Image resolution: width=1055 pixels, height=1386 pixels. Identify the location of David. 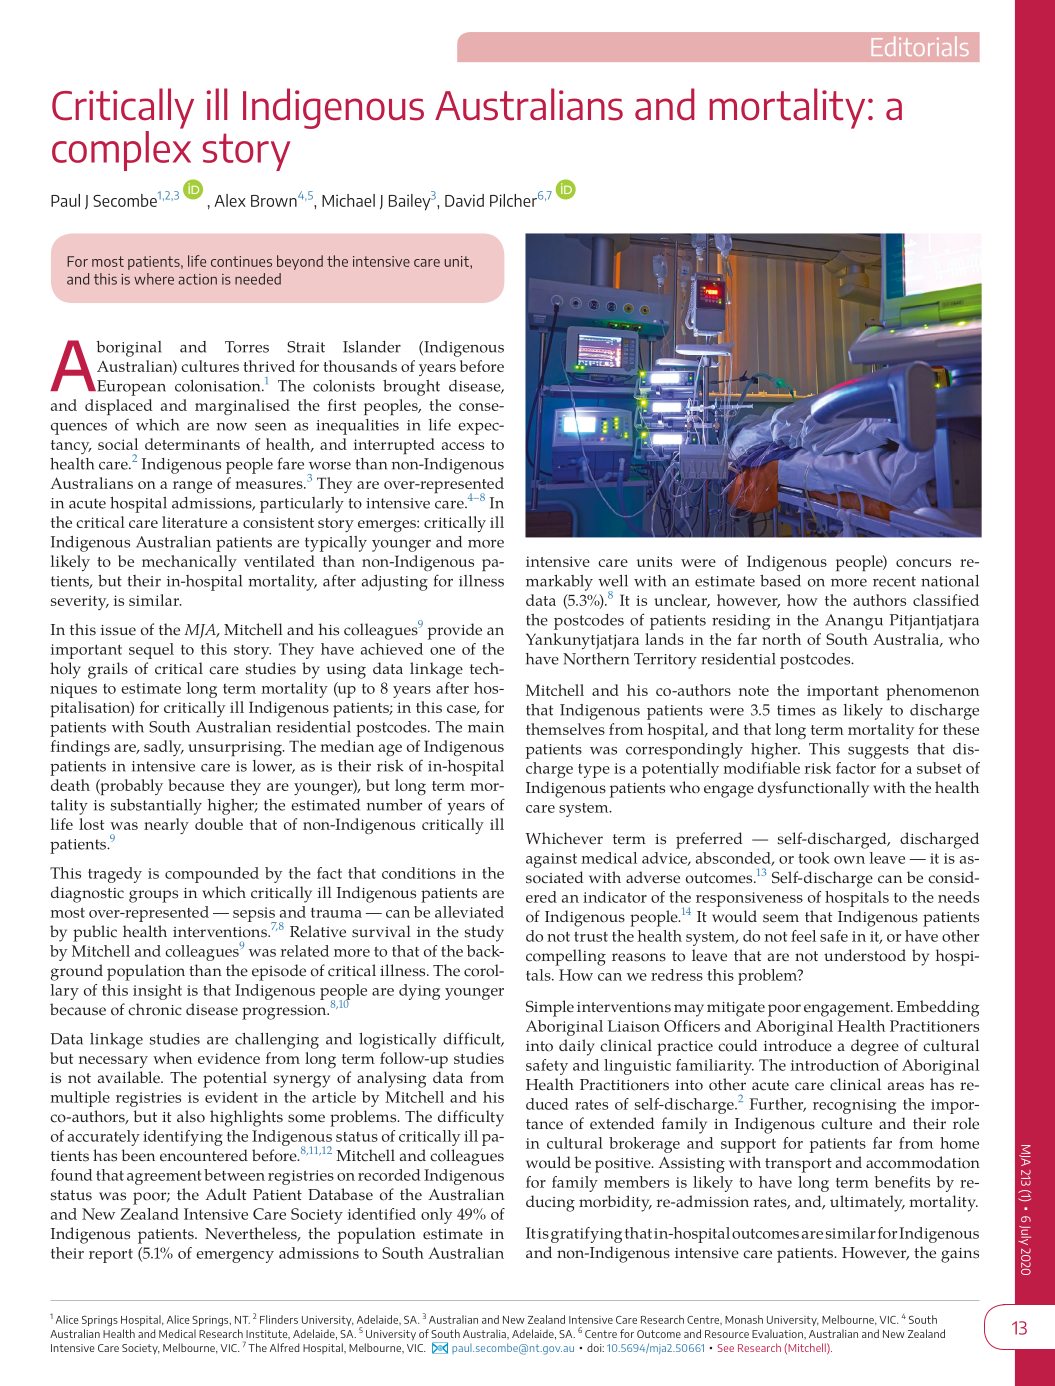
(464, 200).
